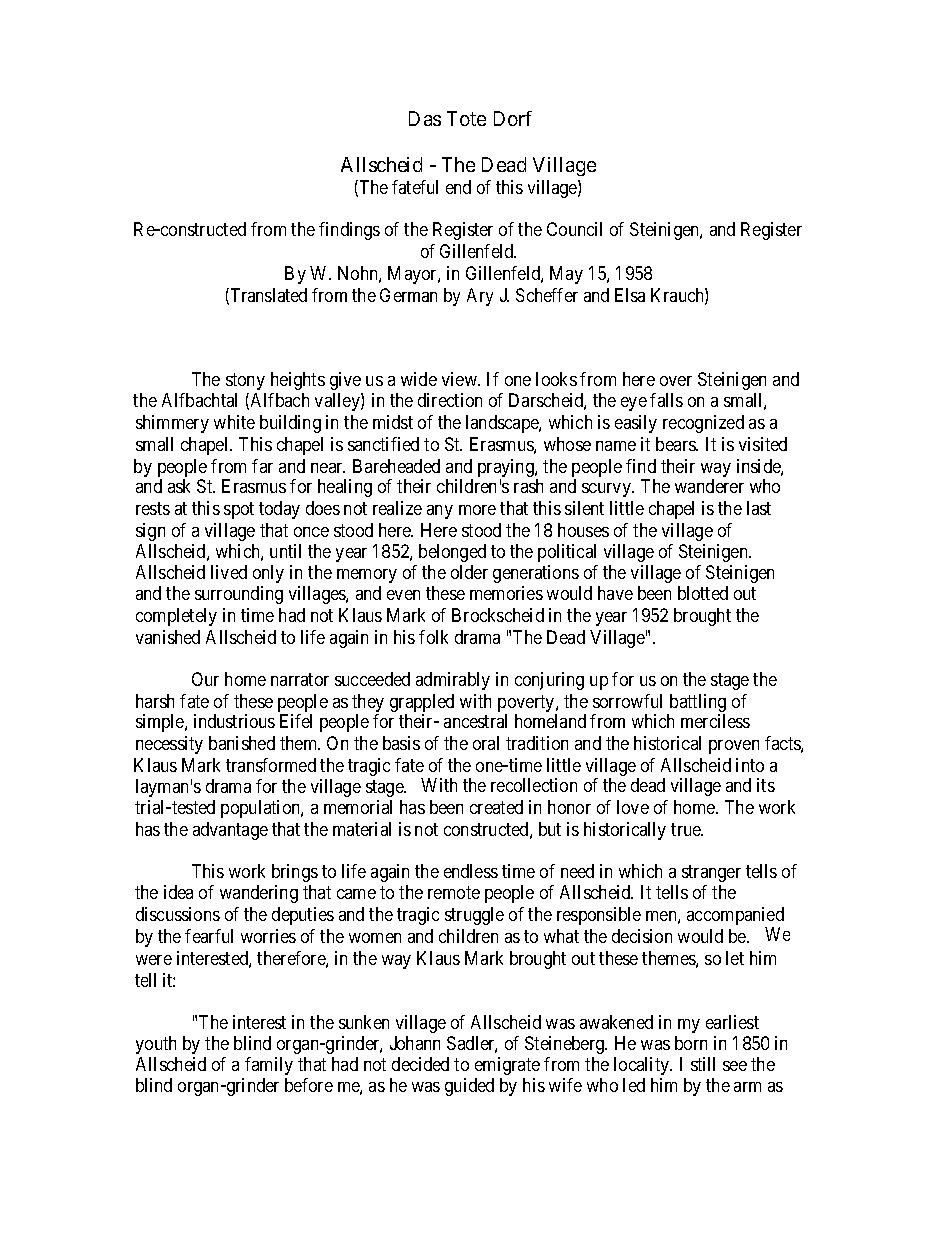 This image has height=1233, width=952. Describe the element at coordinates (259, 894) in the image. I see `wandering` at that location.
